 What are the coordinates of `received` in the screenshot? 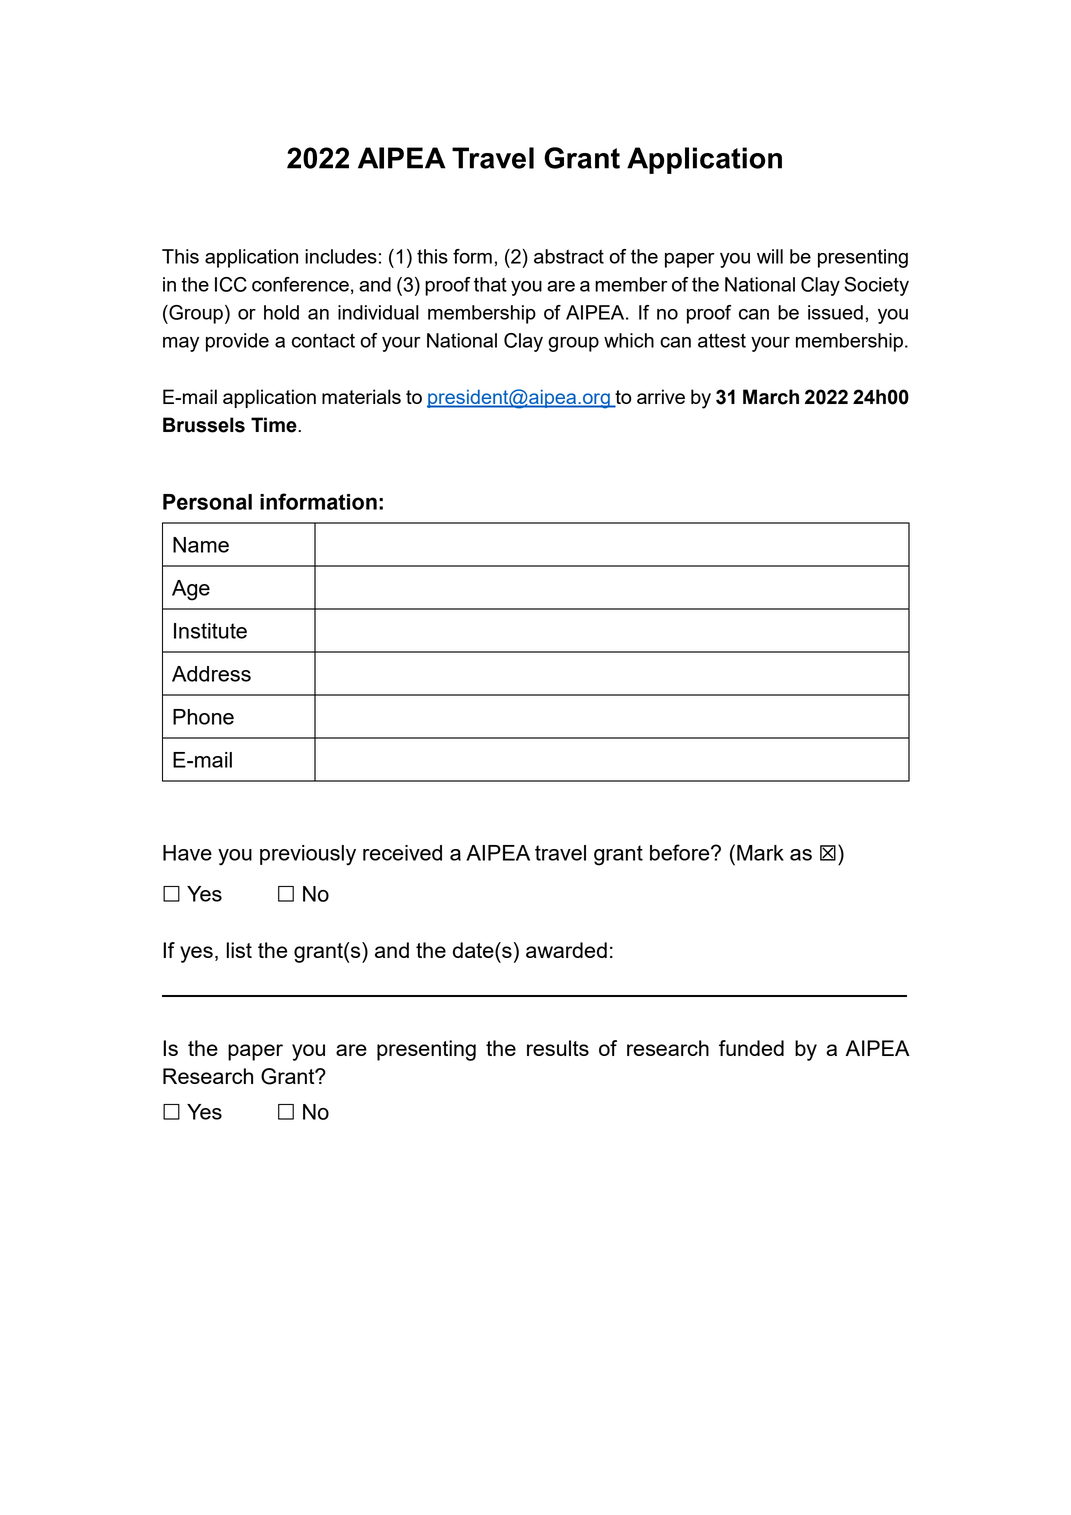 It's located at (402, 853).
